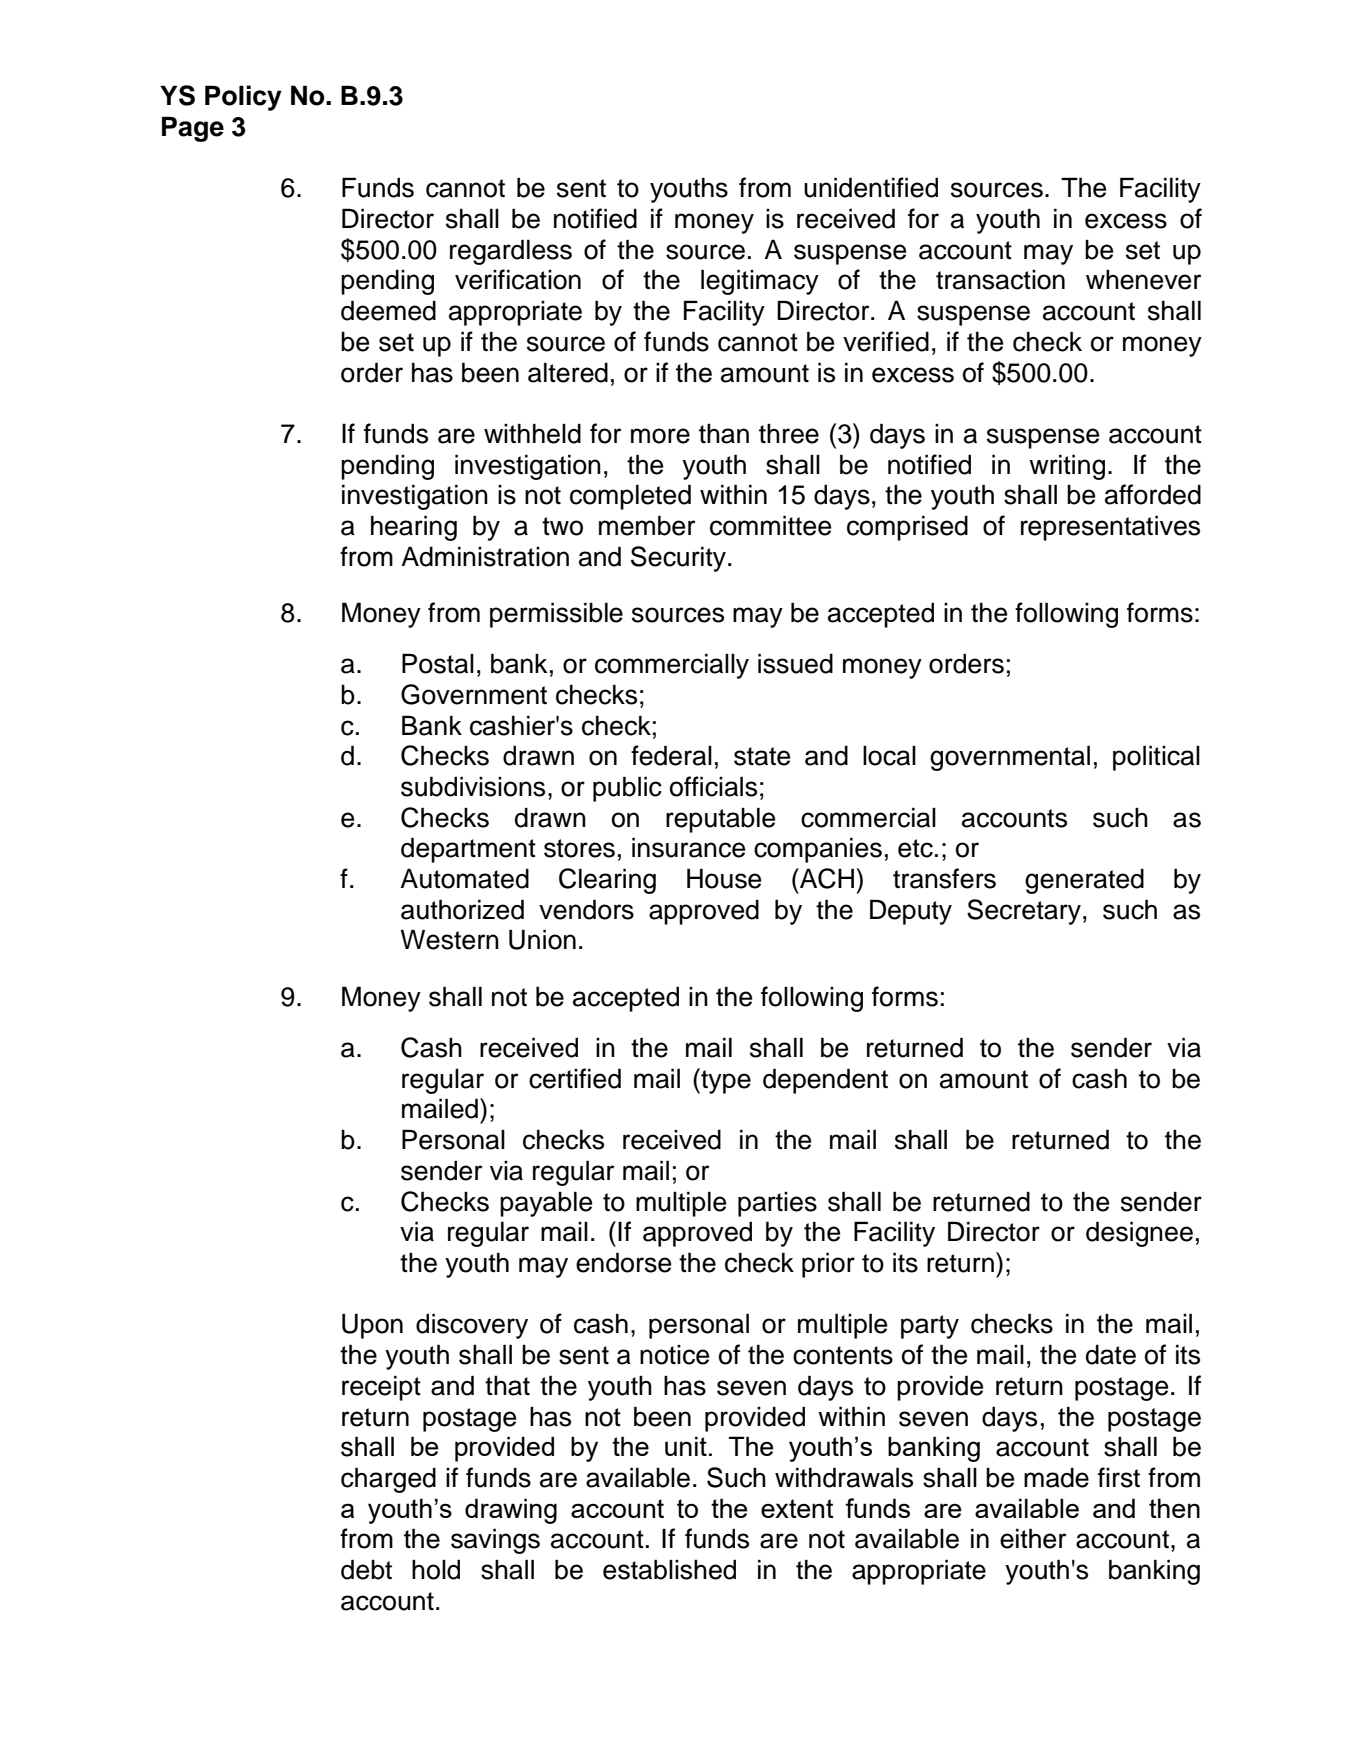 The width and height of the screenshot is (1362, 1762). What do you see at coordinates (1033, 1538) in the screenshot?
I see `either` at bounding box center [1033, 1538].
